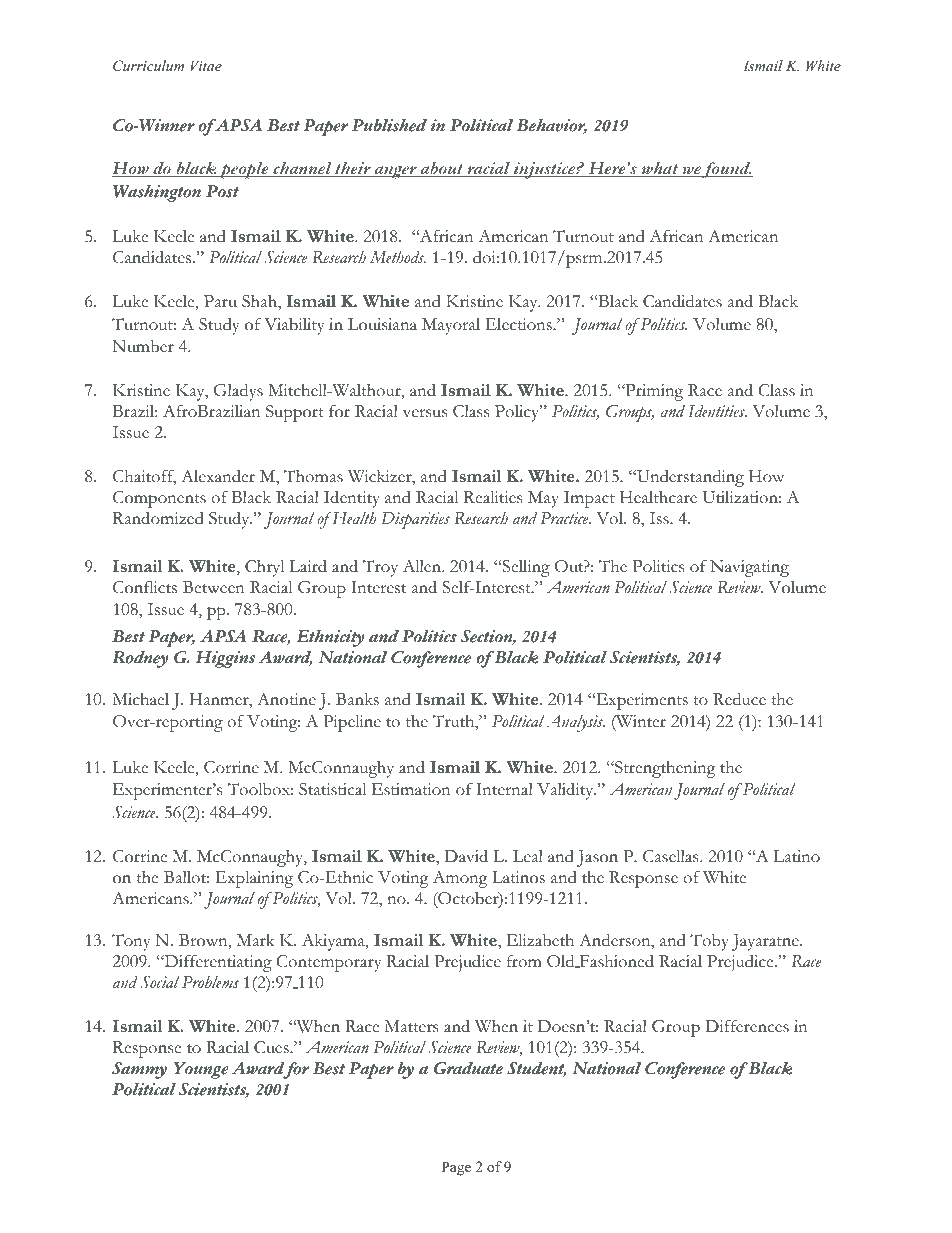  I want to click on Published, so click(389, 125).
